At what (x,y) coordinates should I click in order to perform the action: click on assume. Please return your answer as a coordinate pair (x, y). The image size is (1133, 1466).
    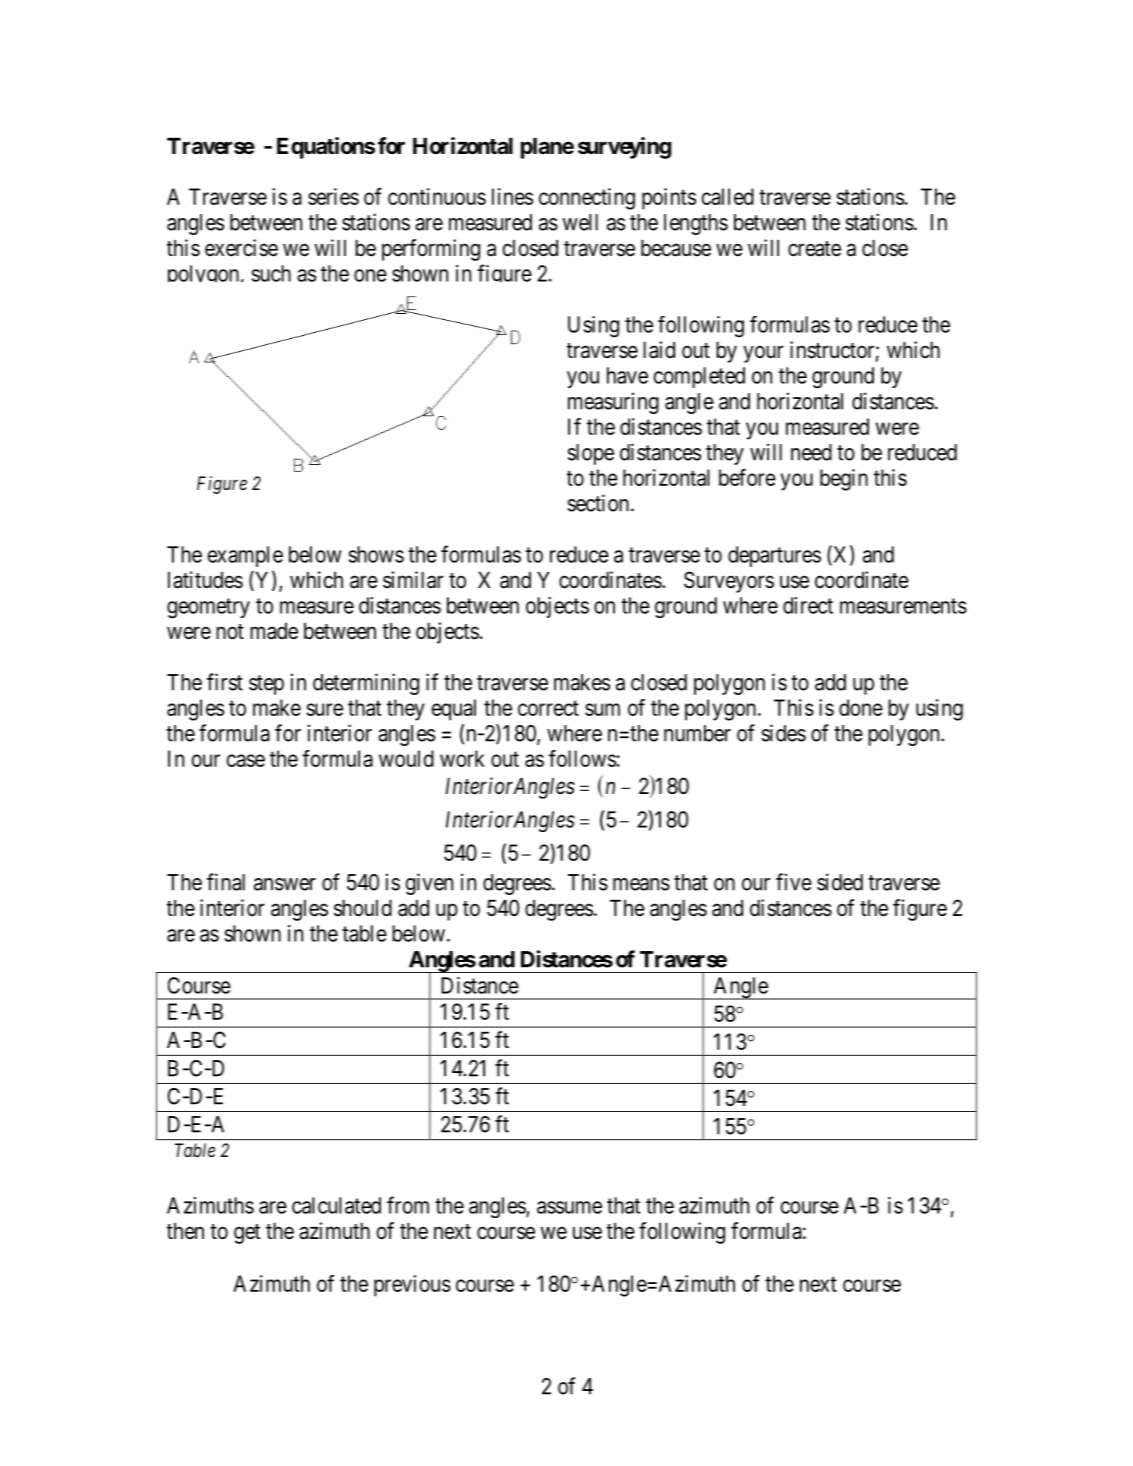
    Looking at the image, I should click on (569, 1207).
